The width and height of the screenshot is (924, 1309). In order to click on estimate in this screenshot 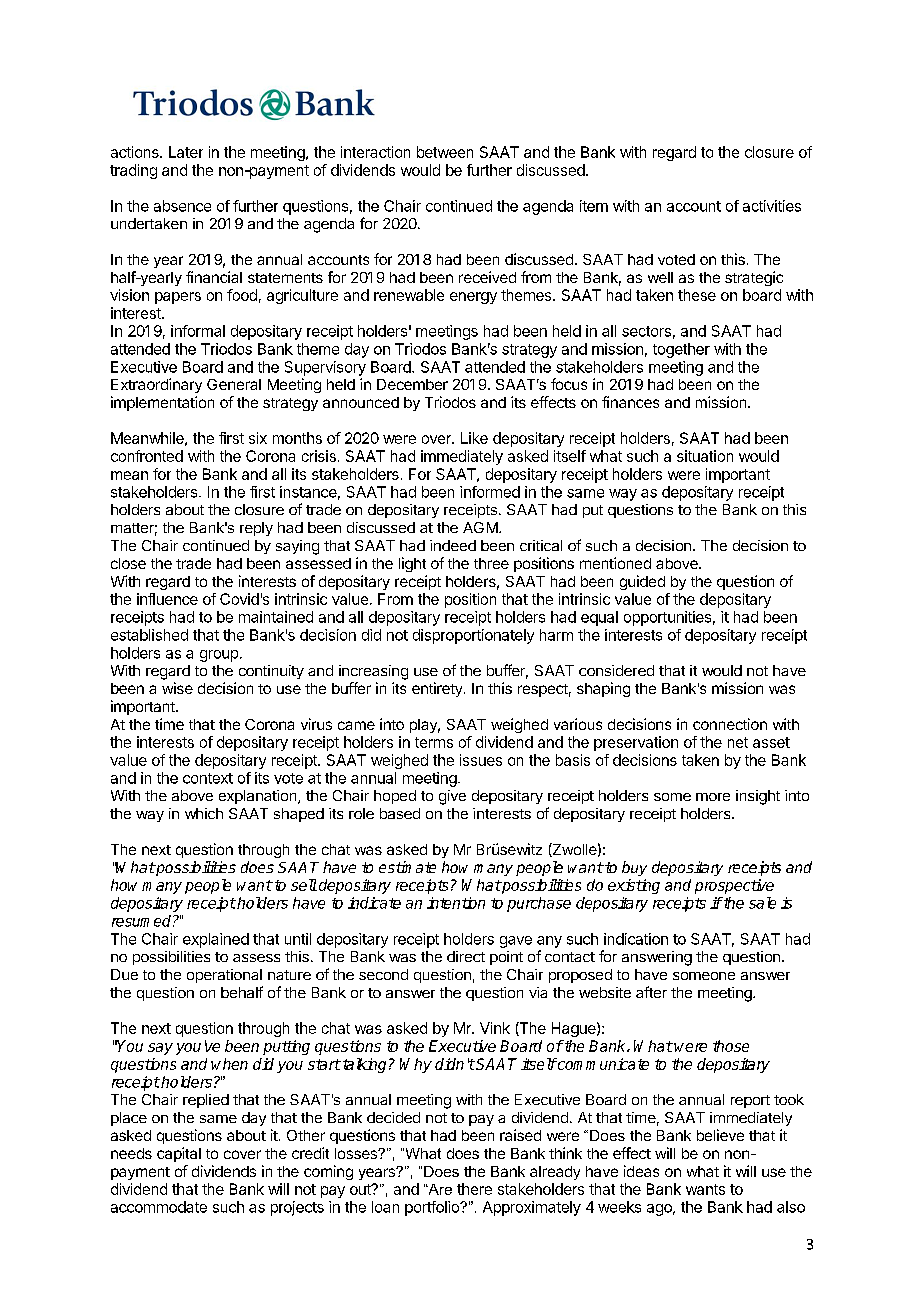, I will do `click(407, 867)`.
